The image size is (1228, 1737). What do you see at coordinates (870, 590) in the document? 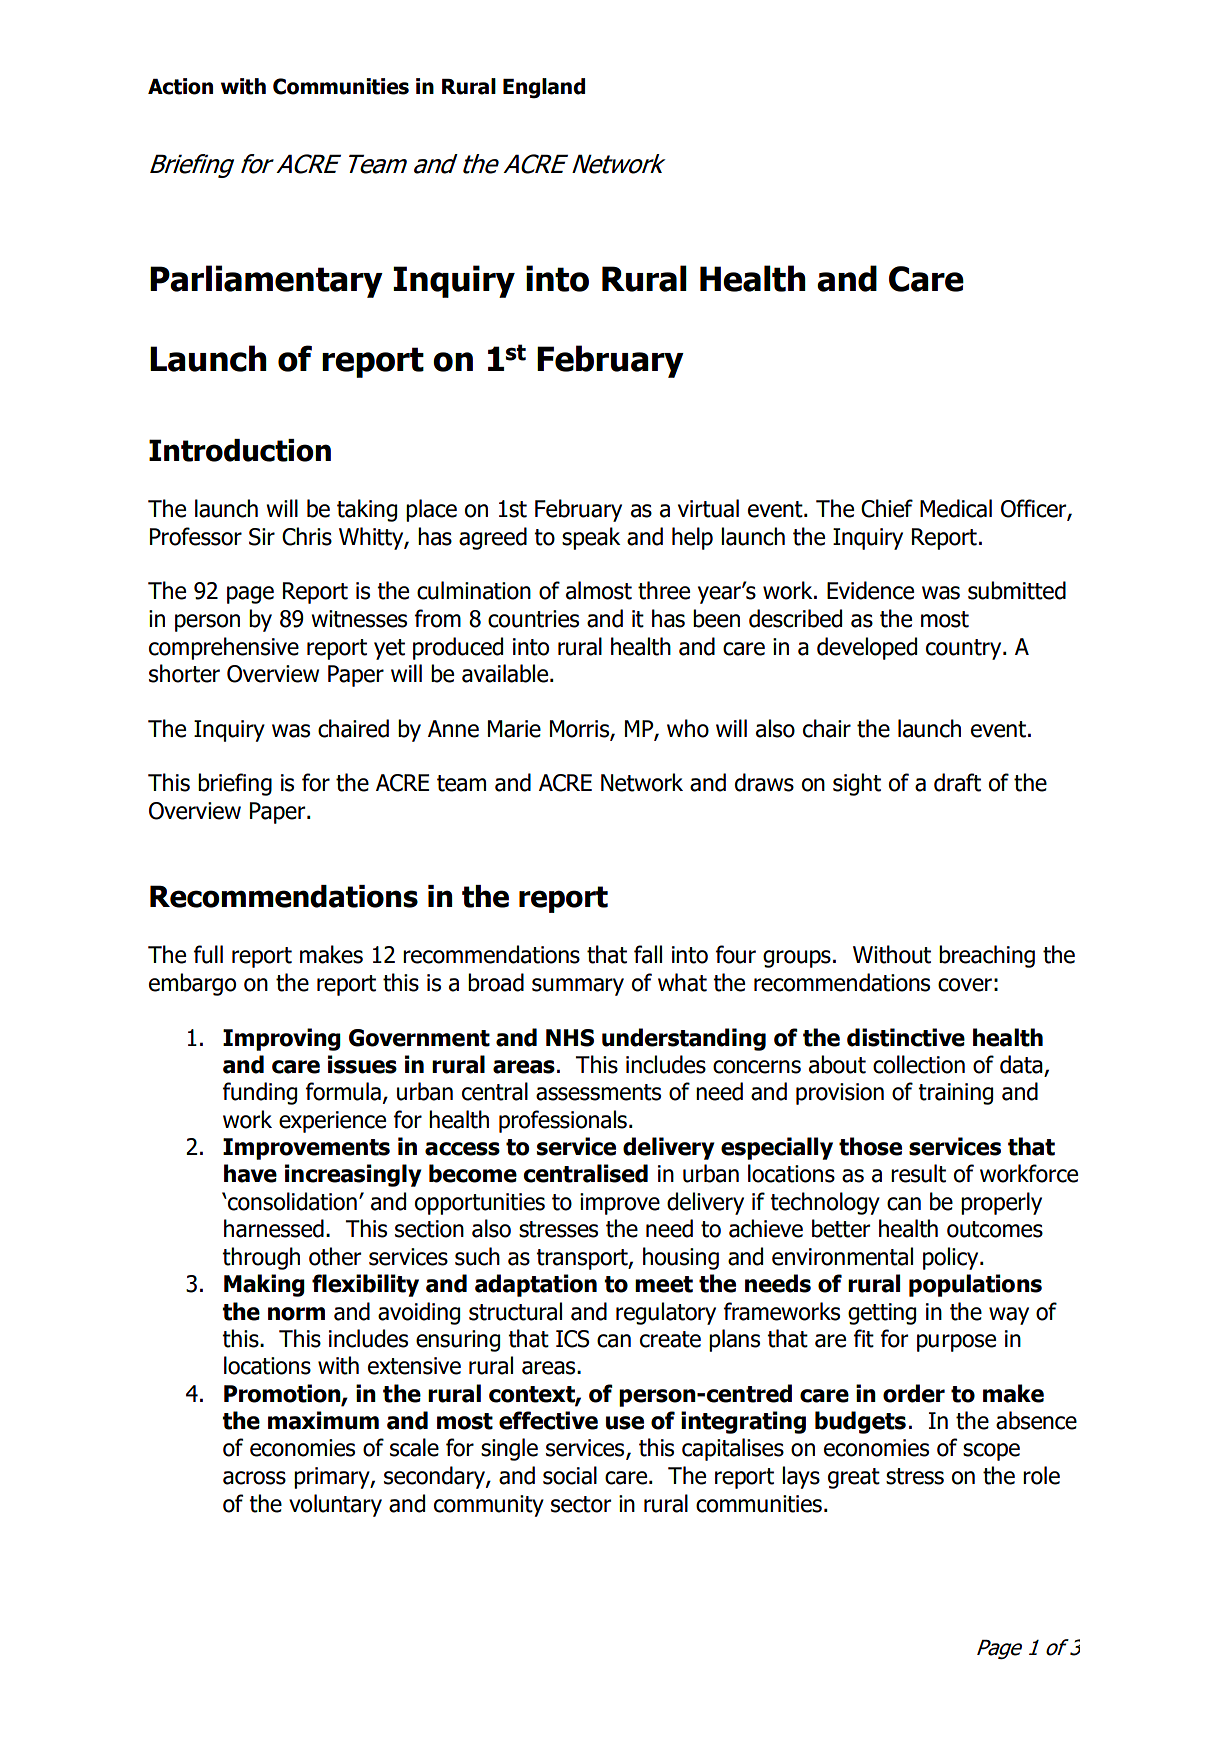
I see `Evidence` at bounding box center [870, 590].
